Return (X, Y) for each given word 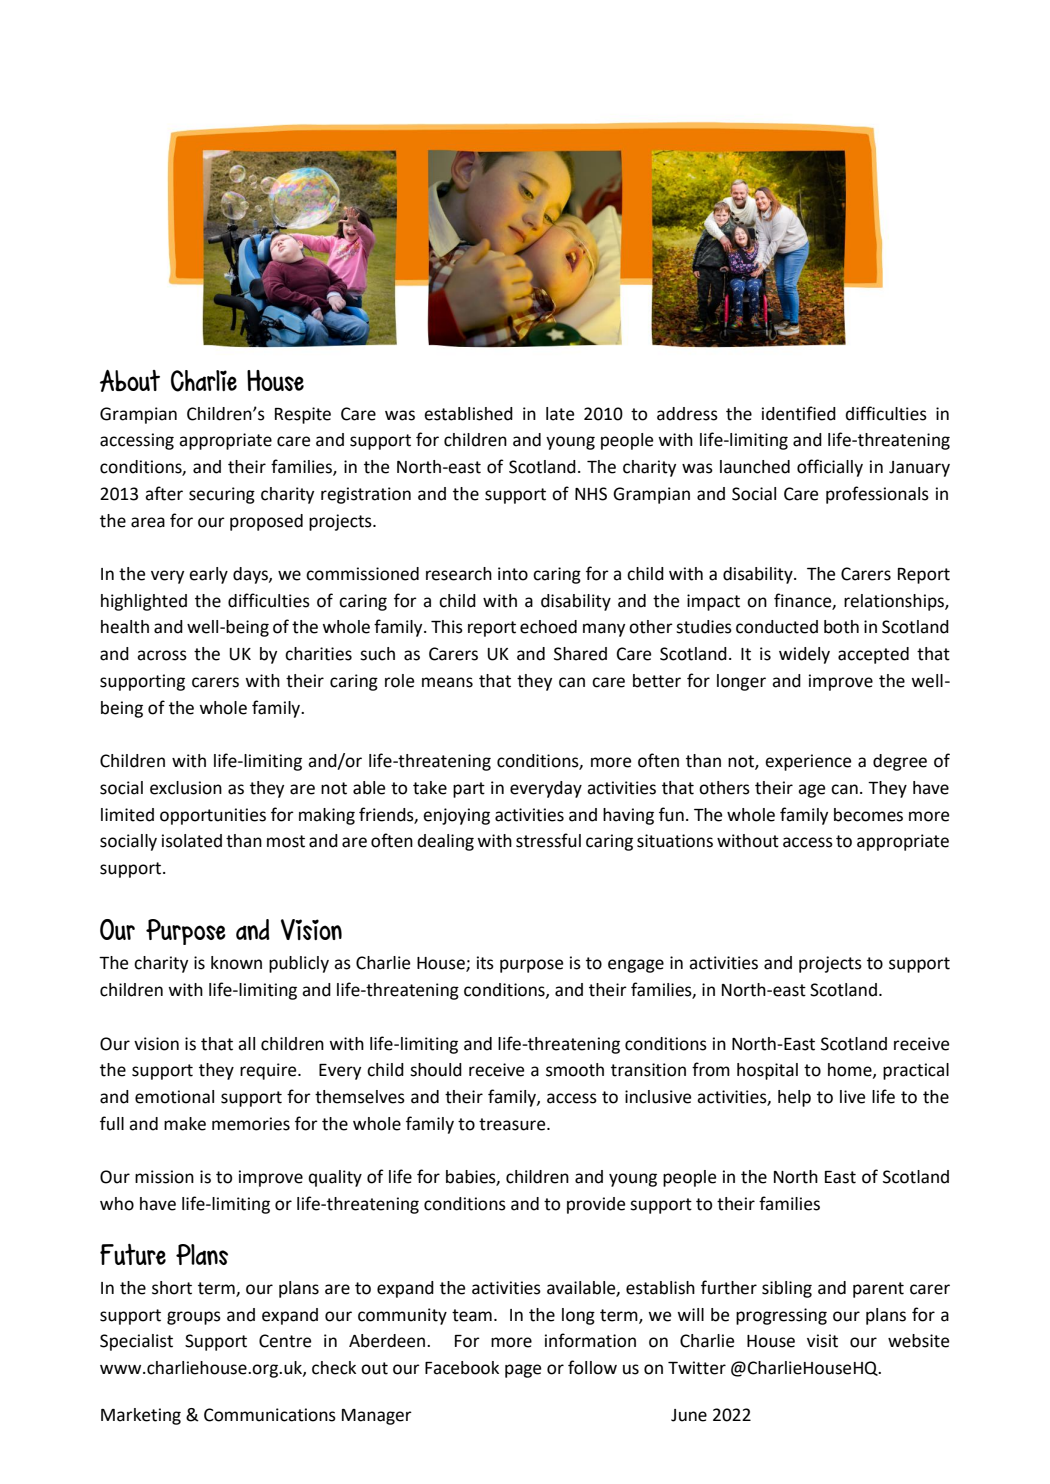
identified (799, 413)
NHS (591, 494)
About (130, 381)
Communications (270, 1415)
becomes (868, 815)
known (236, 963)
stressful (548, 840)
